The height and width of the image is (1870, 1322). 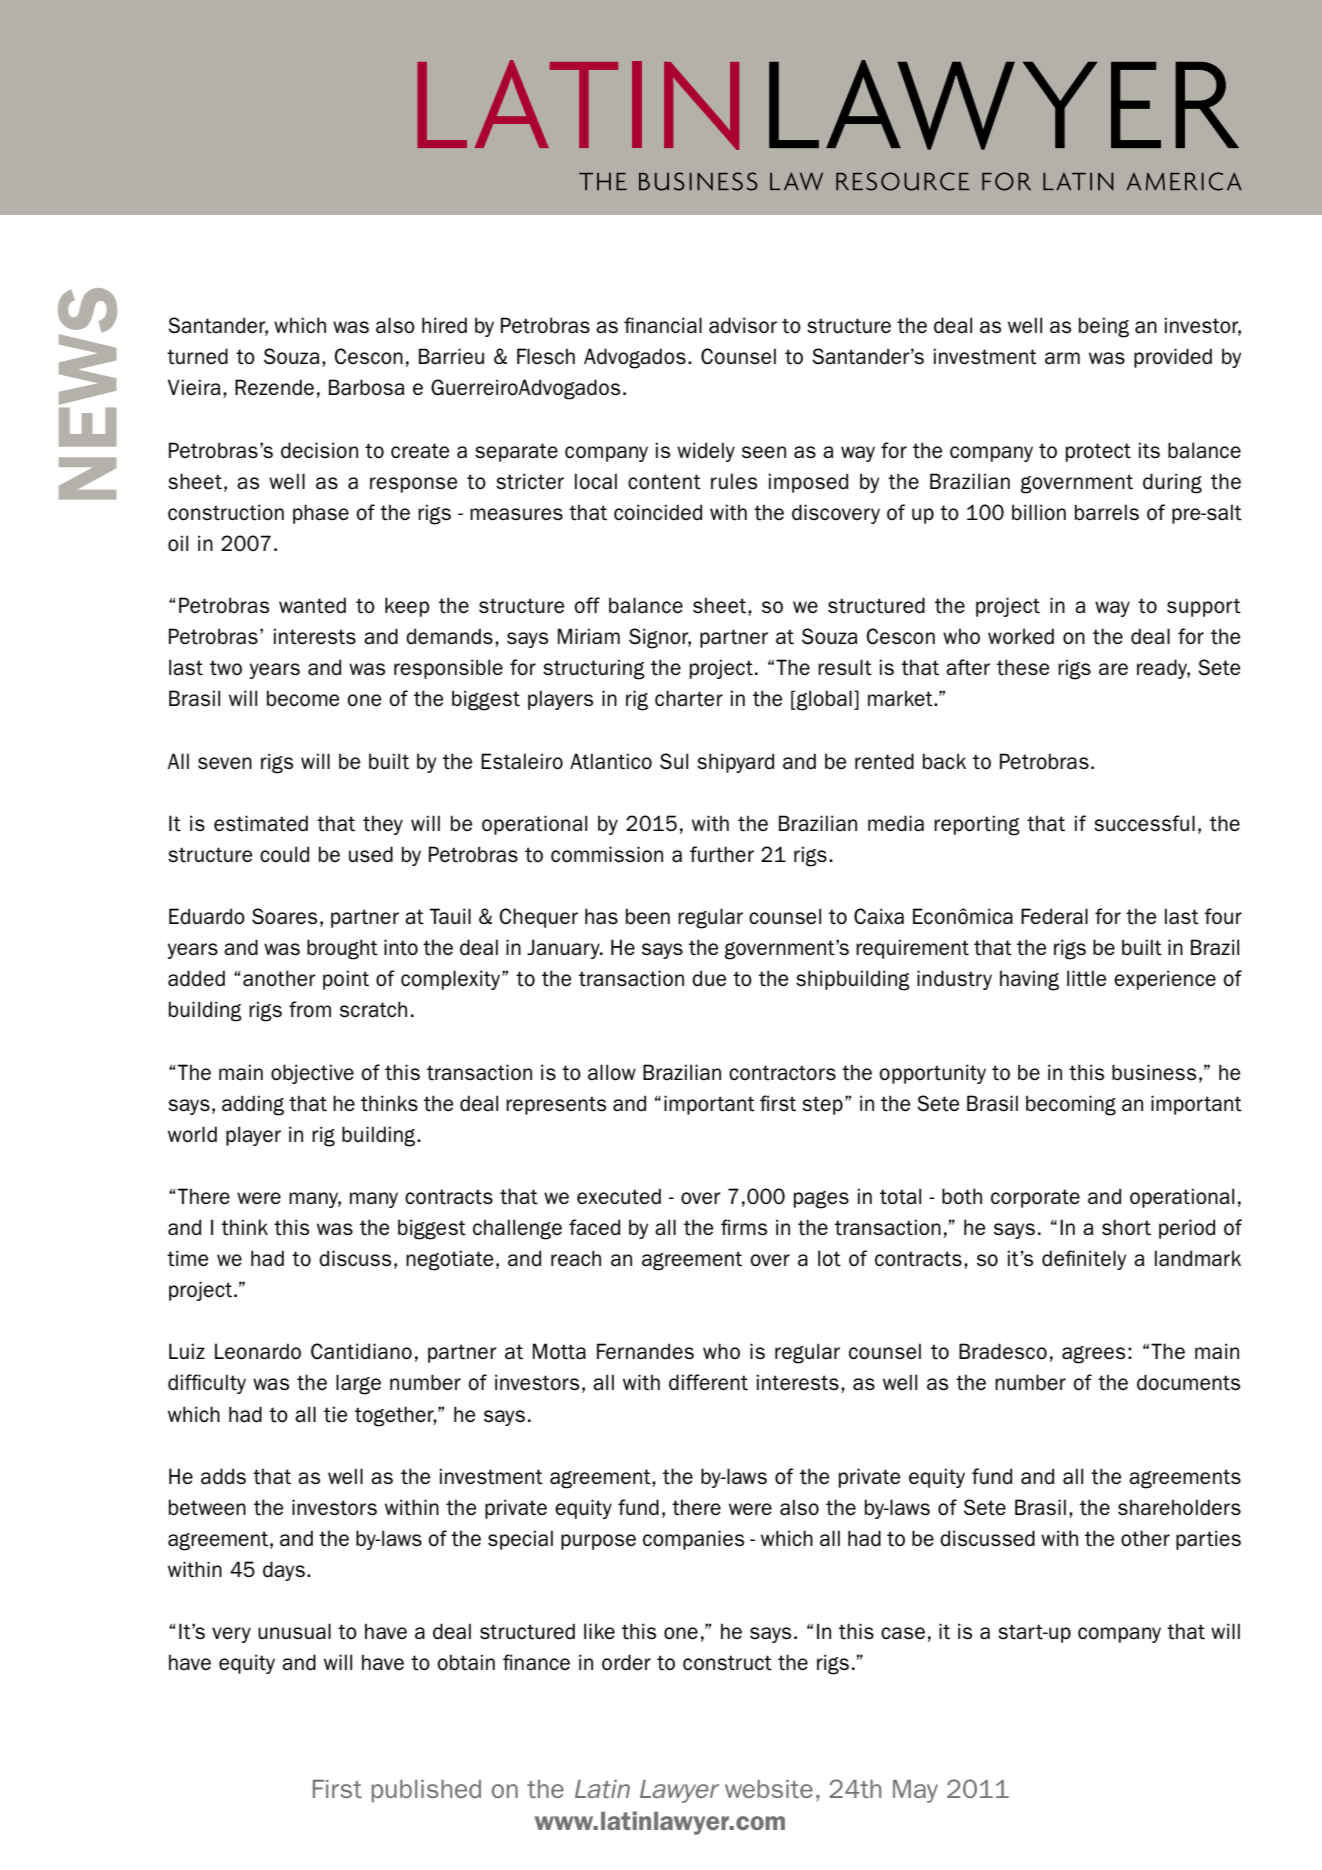 What do you see at coordinates (312, 1074) in the image?
I see `objective` at bounding box center [312, 1074].
